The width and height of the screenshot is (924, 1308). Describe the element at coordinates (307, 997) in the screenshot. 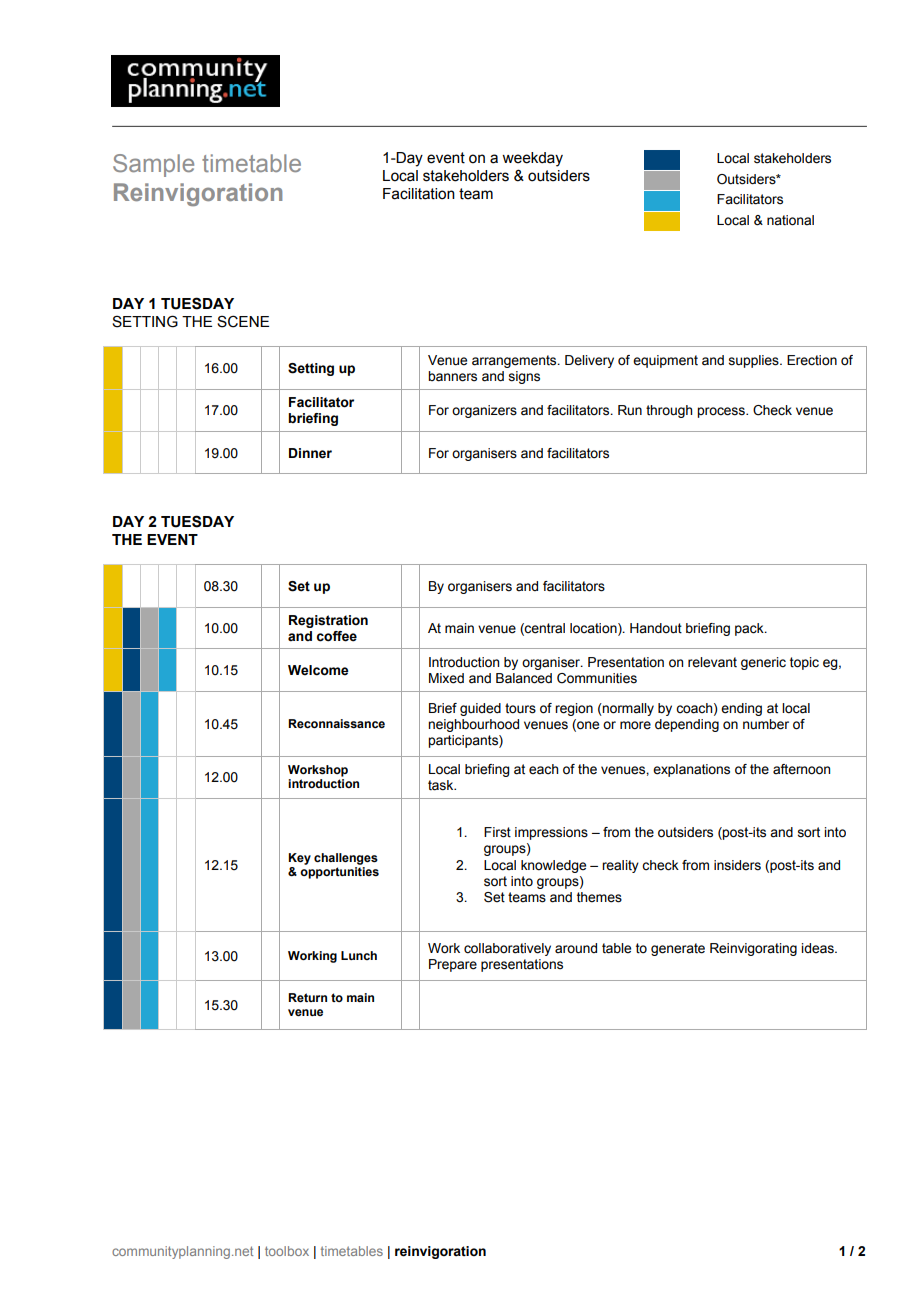

I see `Return` at that location.
